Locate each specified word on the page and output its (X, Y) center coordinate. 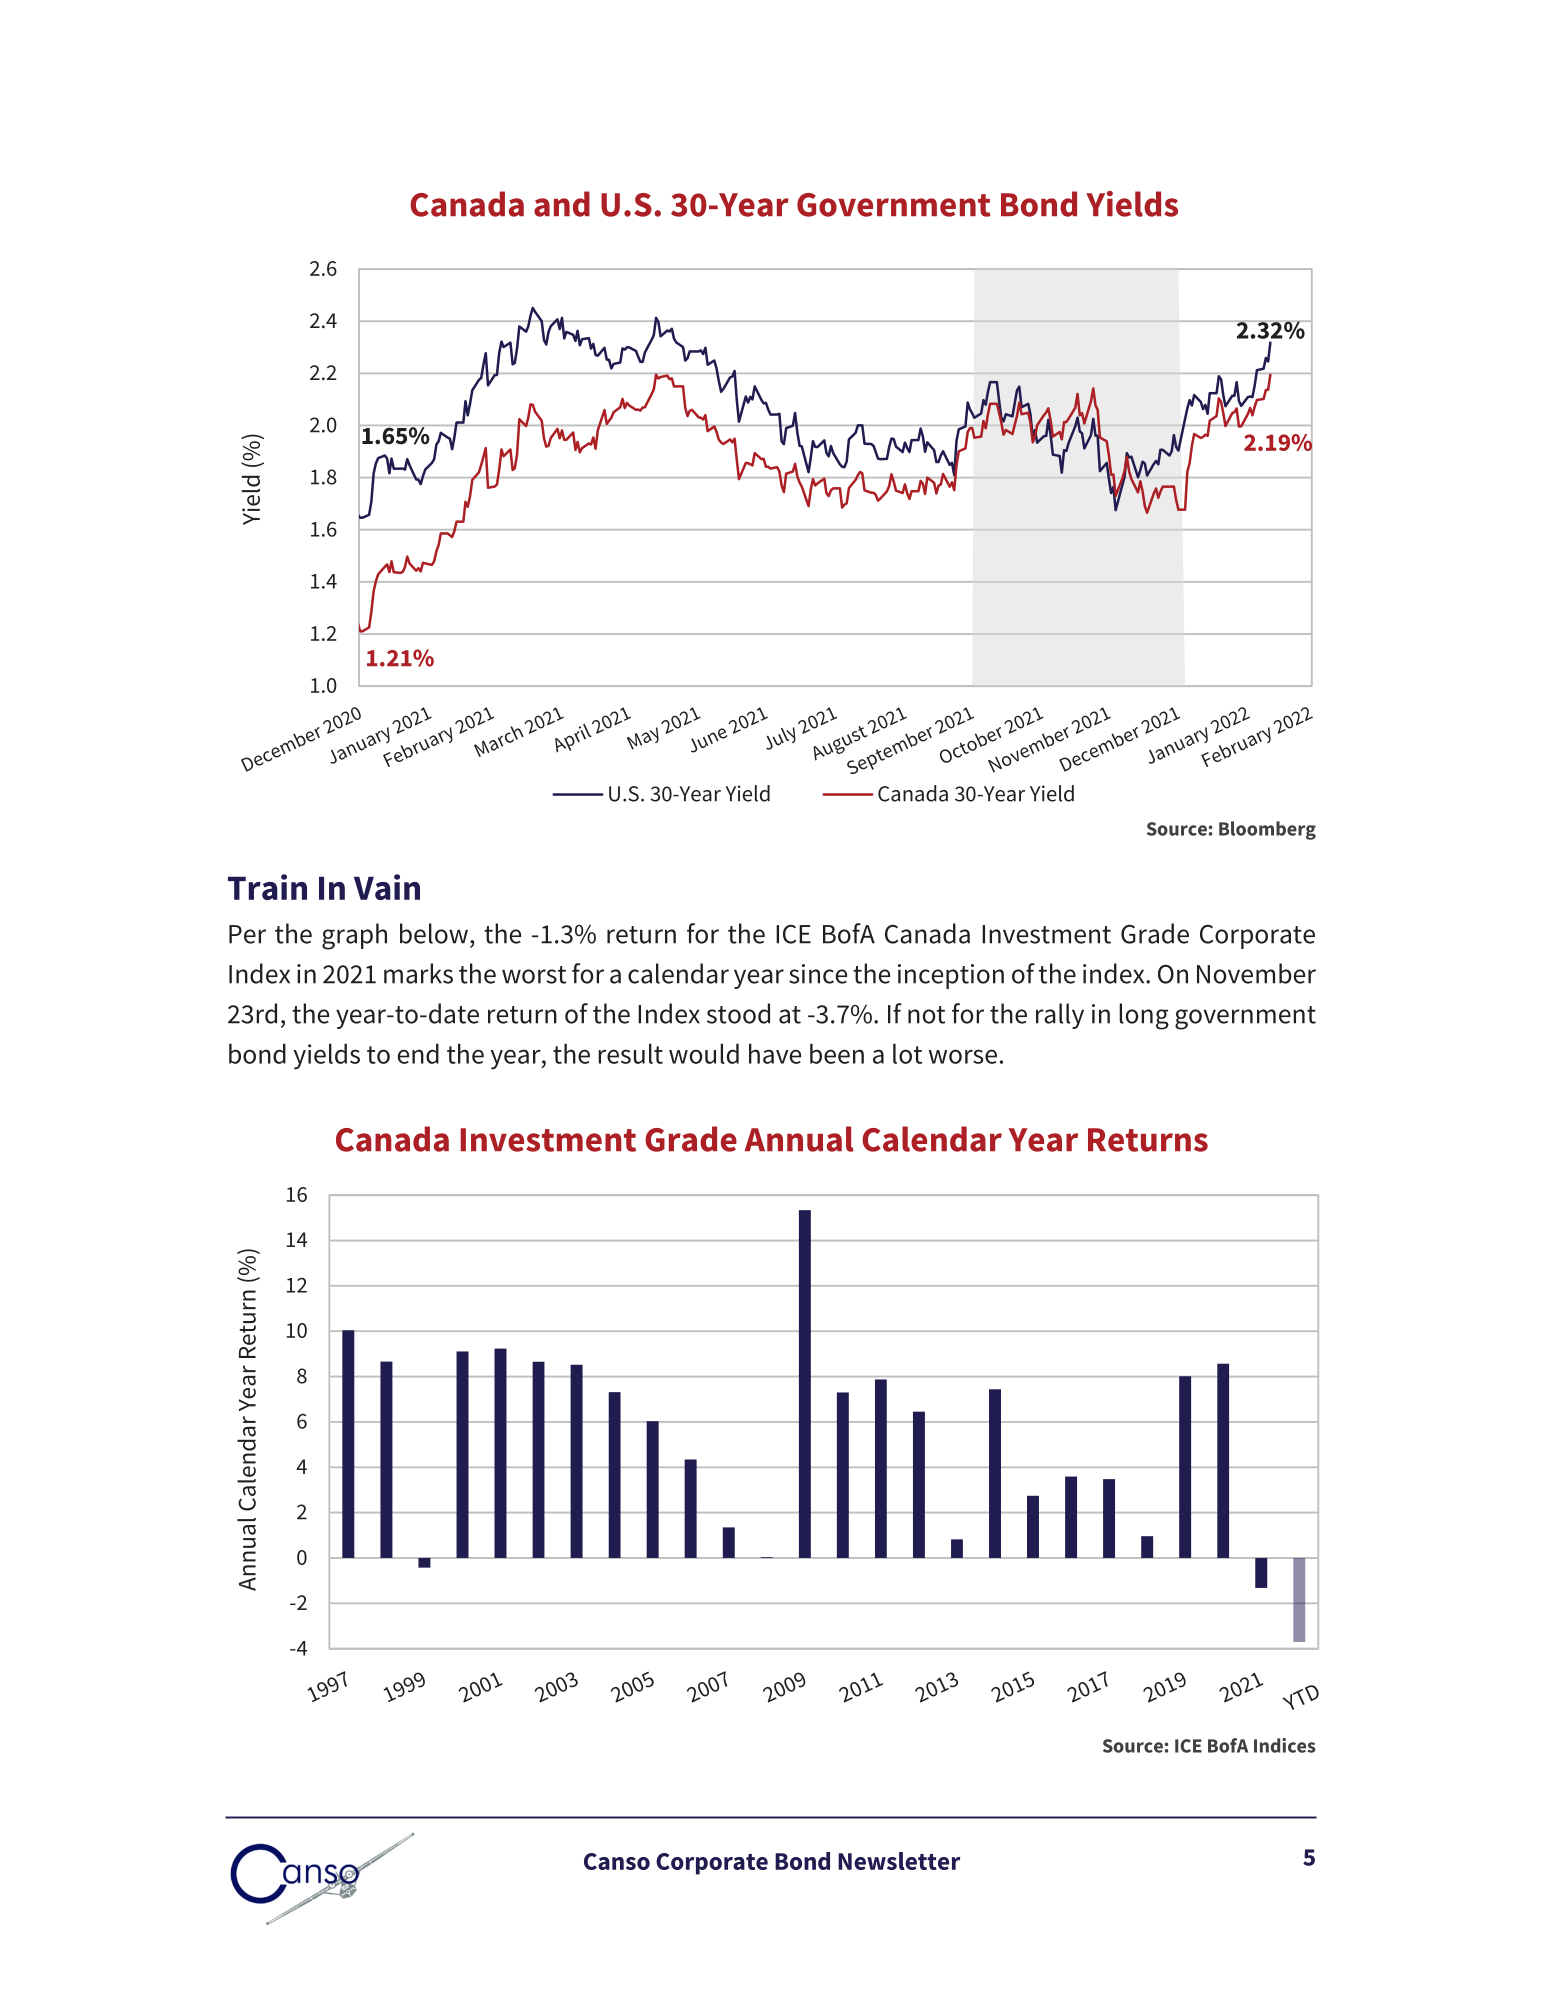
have (775, 1053)
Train (267, 887)
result (630, 1053)
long (1144, 1016)
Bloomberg (1267, 830)
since (818, 974)
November (1256, 973)
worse (963, 1056)
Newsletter (899, 1861)
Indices (1285, 1745)
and (562, 204)
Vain (387, 887)
